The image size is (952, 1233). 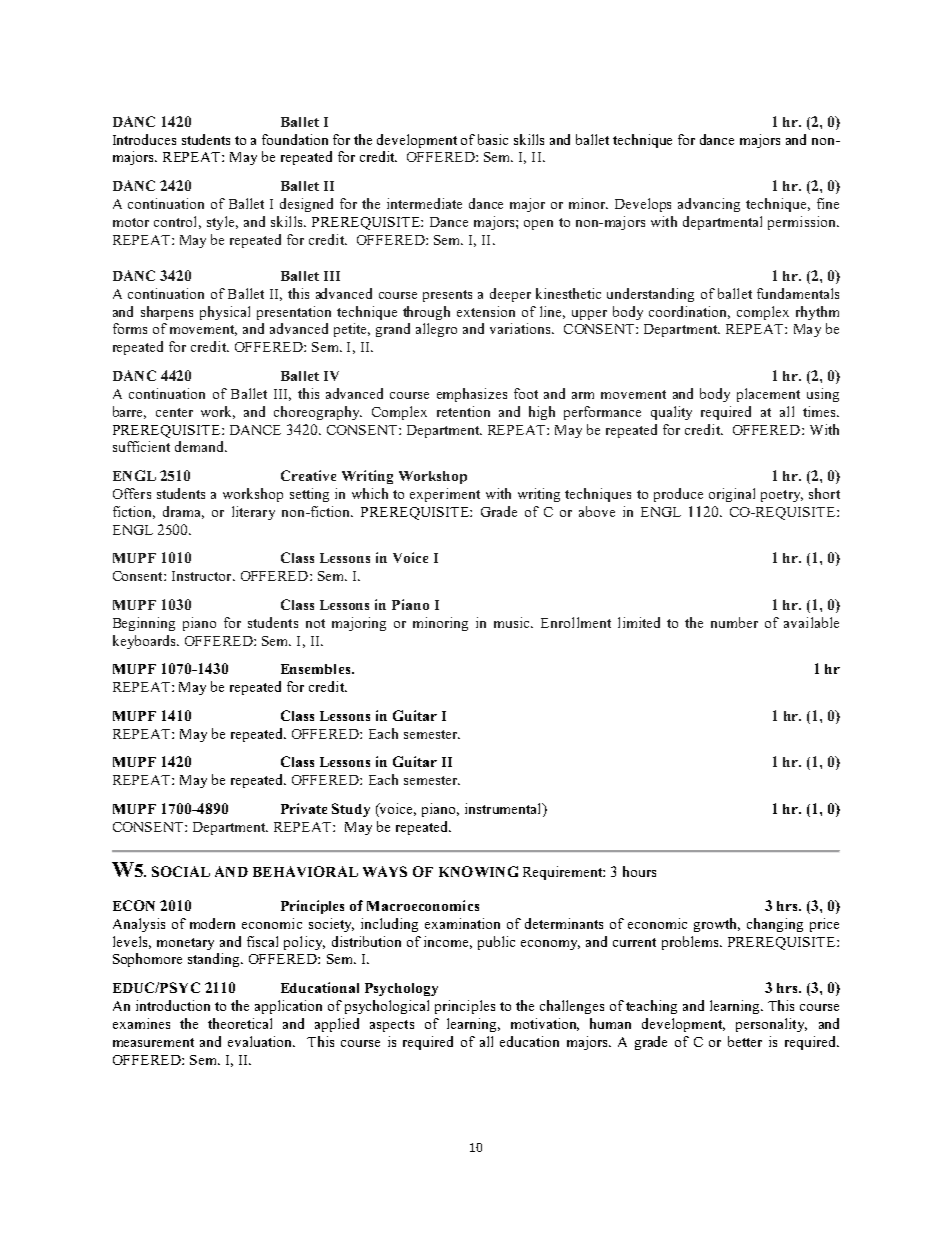 What do you see at coordinates (144, 139) in the page?
I see `Introduces` at bounding box center [144, 139].
